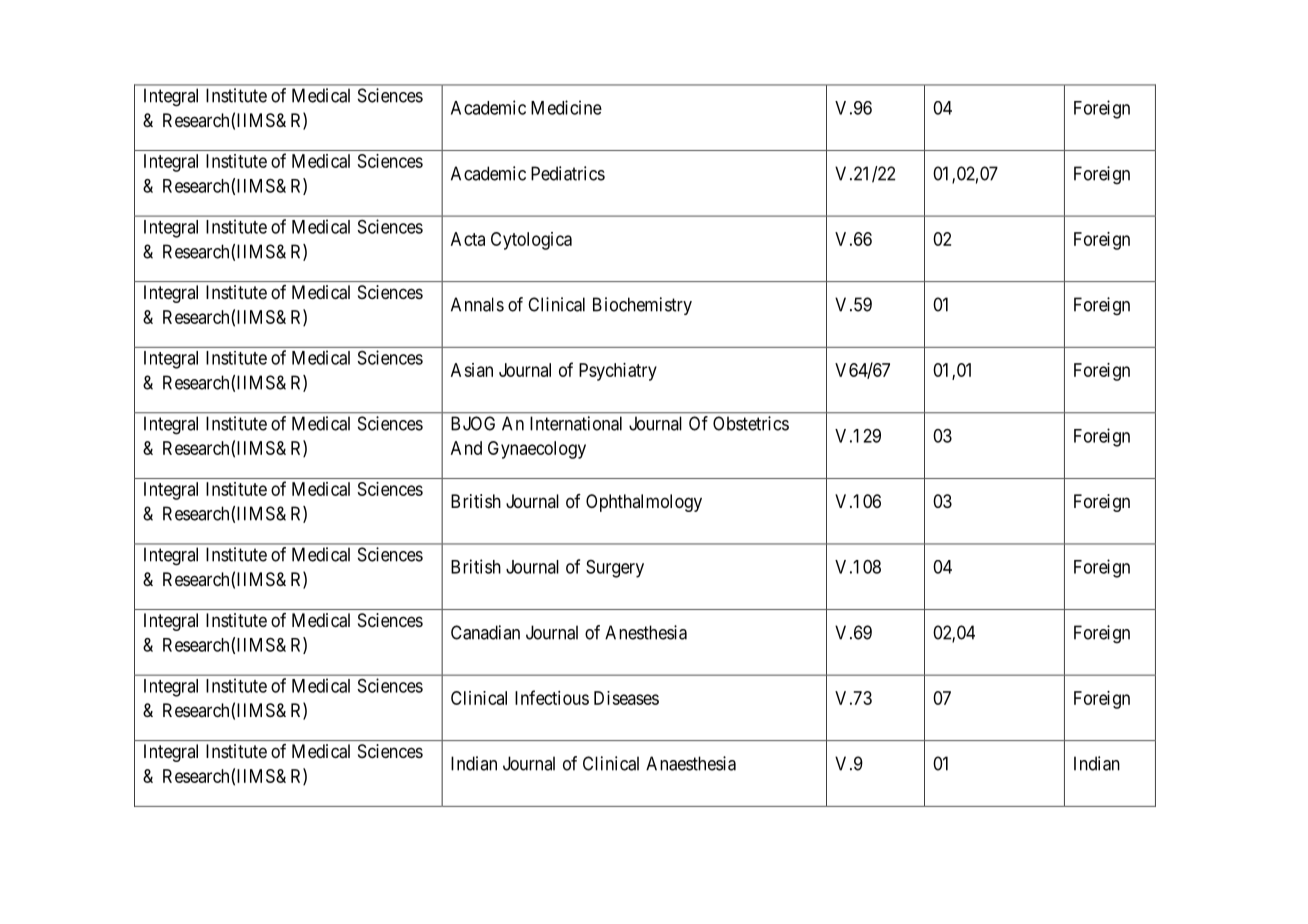 The height and width of the screenshot is (924, 1308). What do you see at coordinates (576, 423) in the screenshot?
I see `International` at bounding box center [576, 423].
